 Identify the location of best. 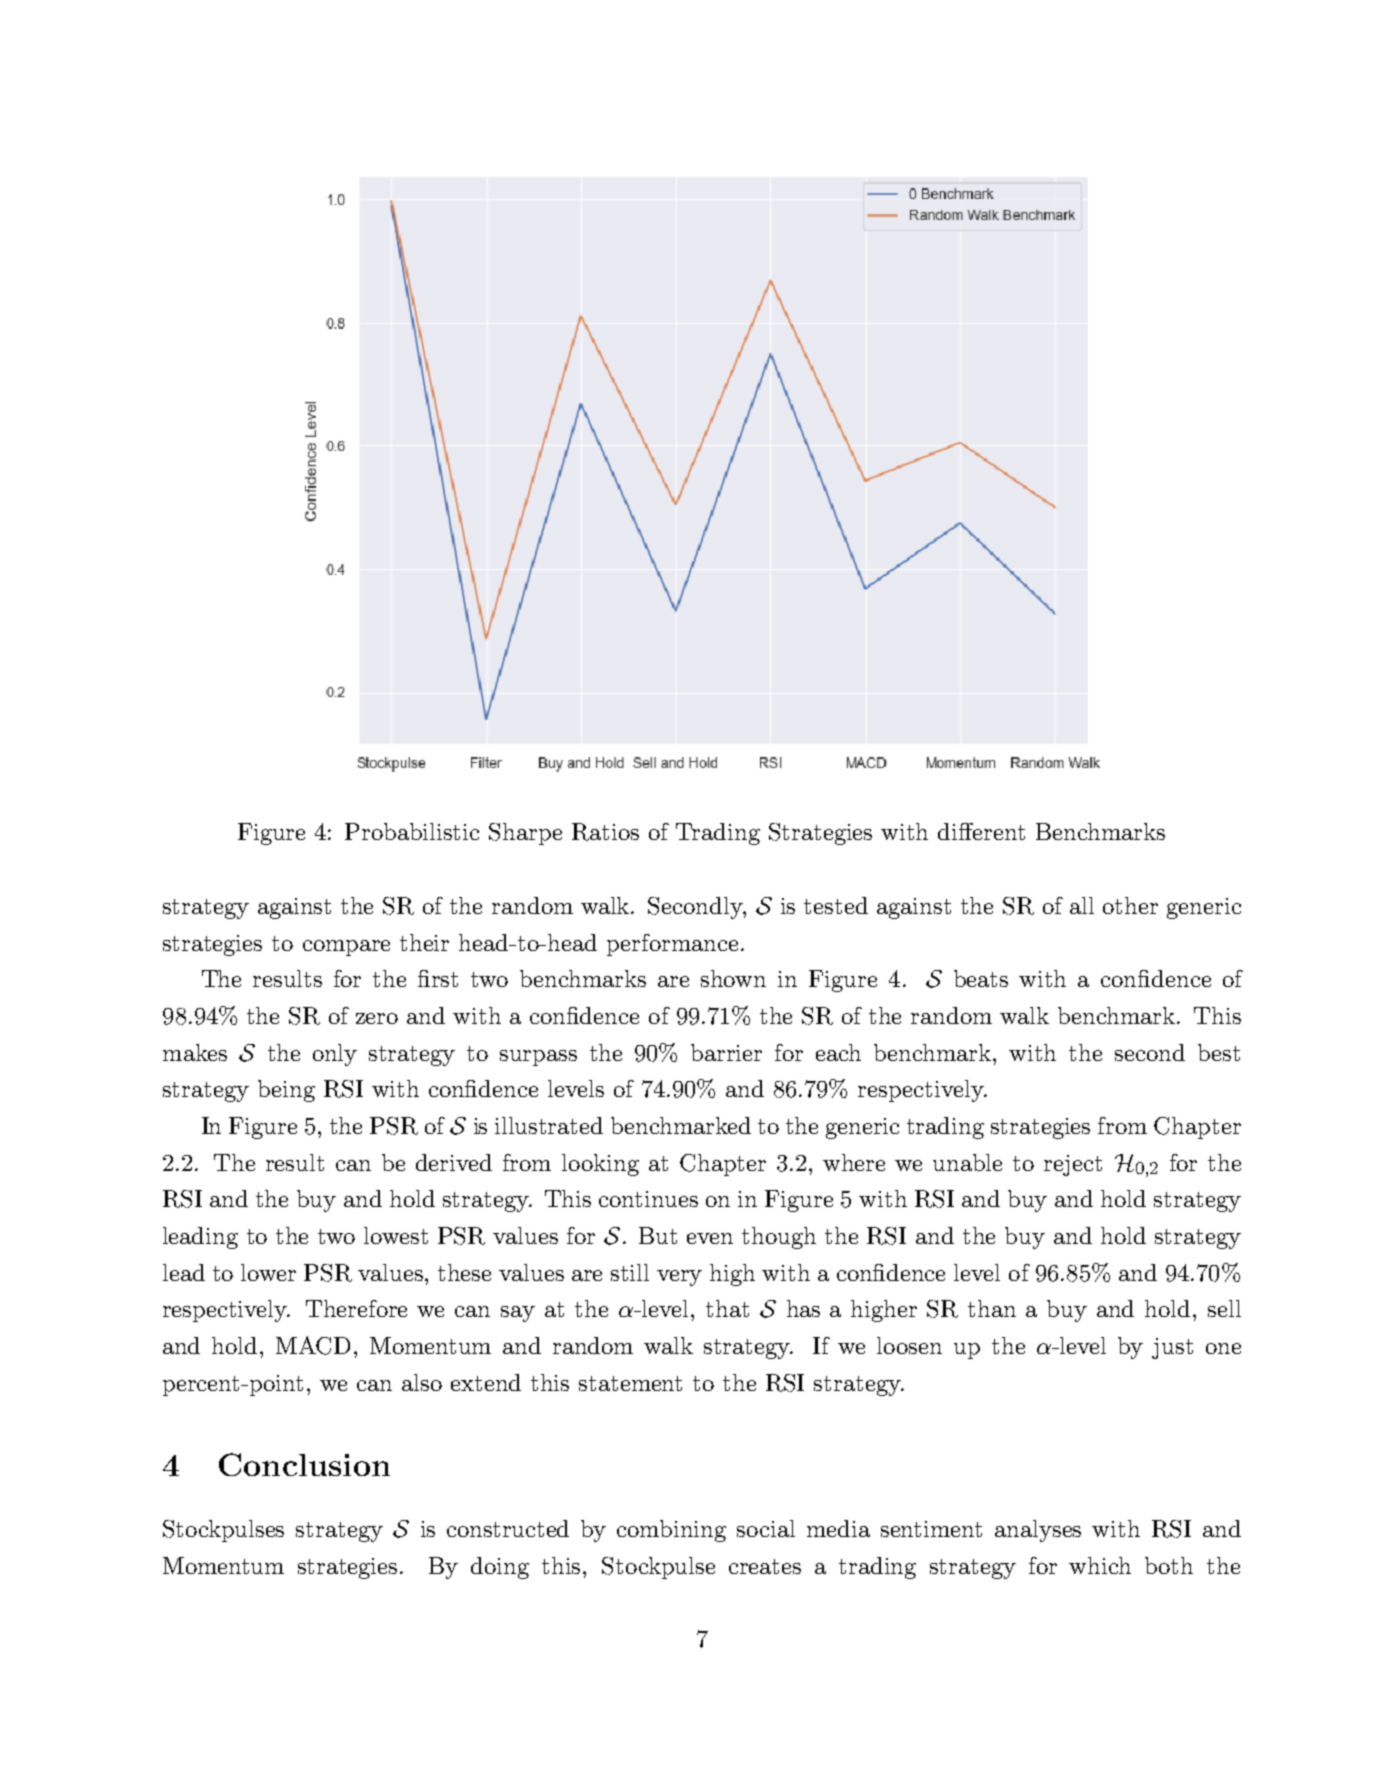
(1219, 1052).
